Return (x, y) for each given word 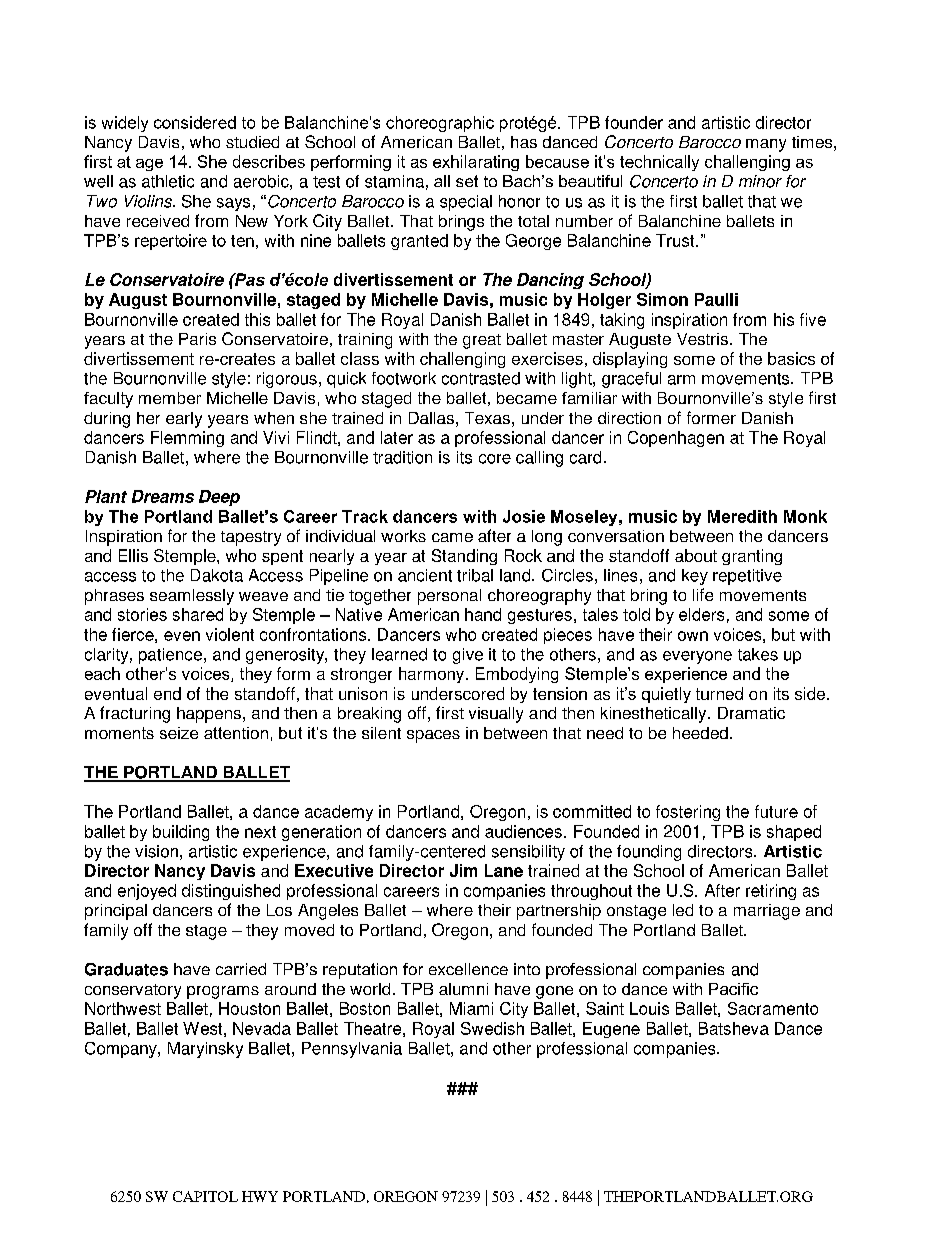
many (766, 145)
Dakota (217, 575)
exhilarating (476, 163)
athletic (168, 181)
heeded (700, 733)
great (482, 341)
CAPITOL (205, 1196)
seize (179, 733)
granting (752, 557)
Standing (464, 557)
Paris (197, 339)
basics (791, 358)
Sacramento (773, 1008)
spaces (433, 736)
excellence (468, 969)
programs (223, 992)
